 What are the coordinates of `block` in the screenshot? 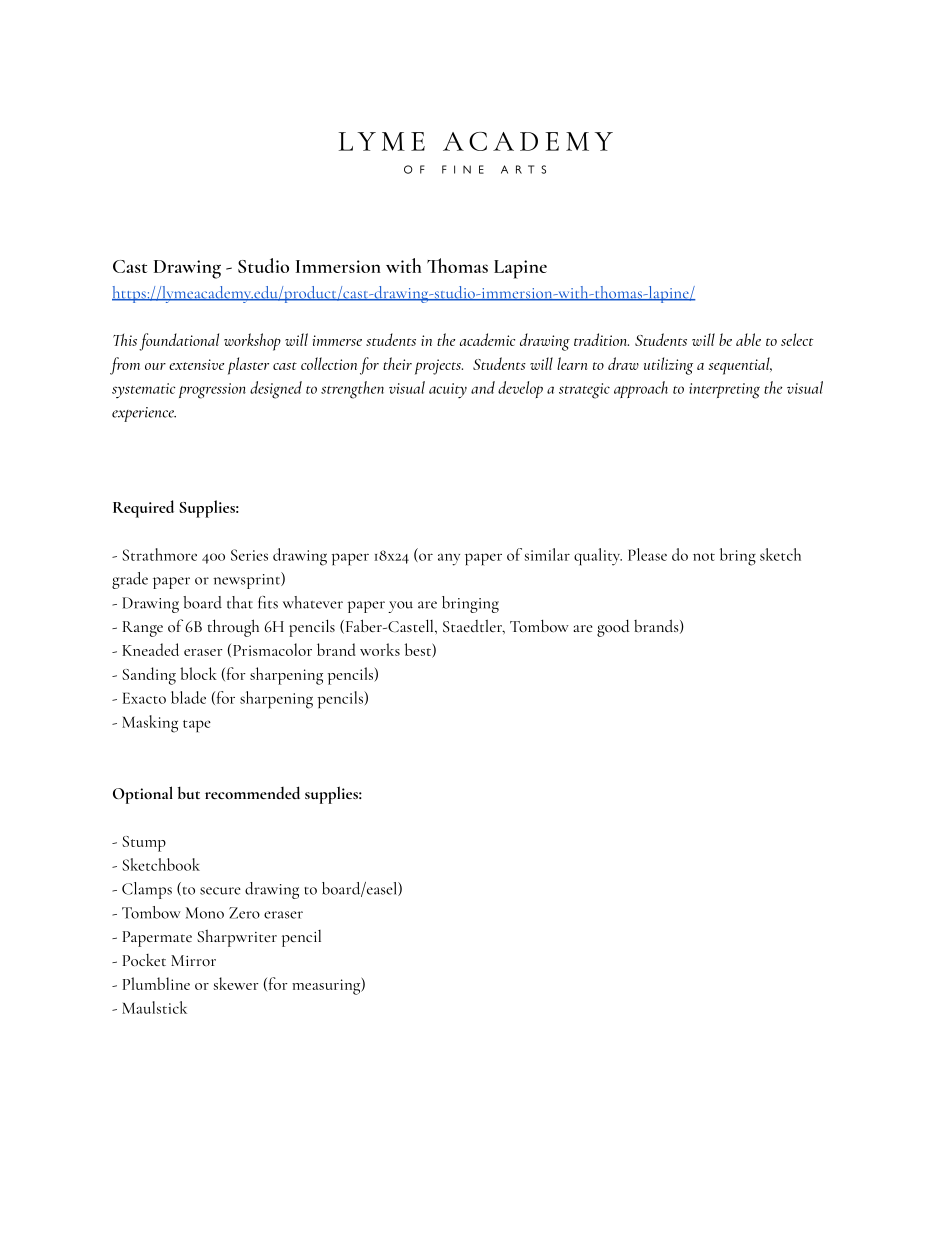 It's located at (198, 673).
